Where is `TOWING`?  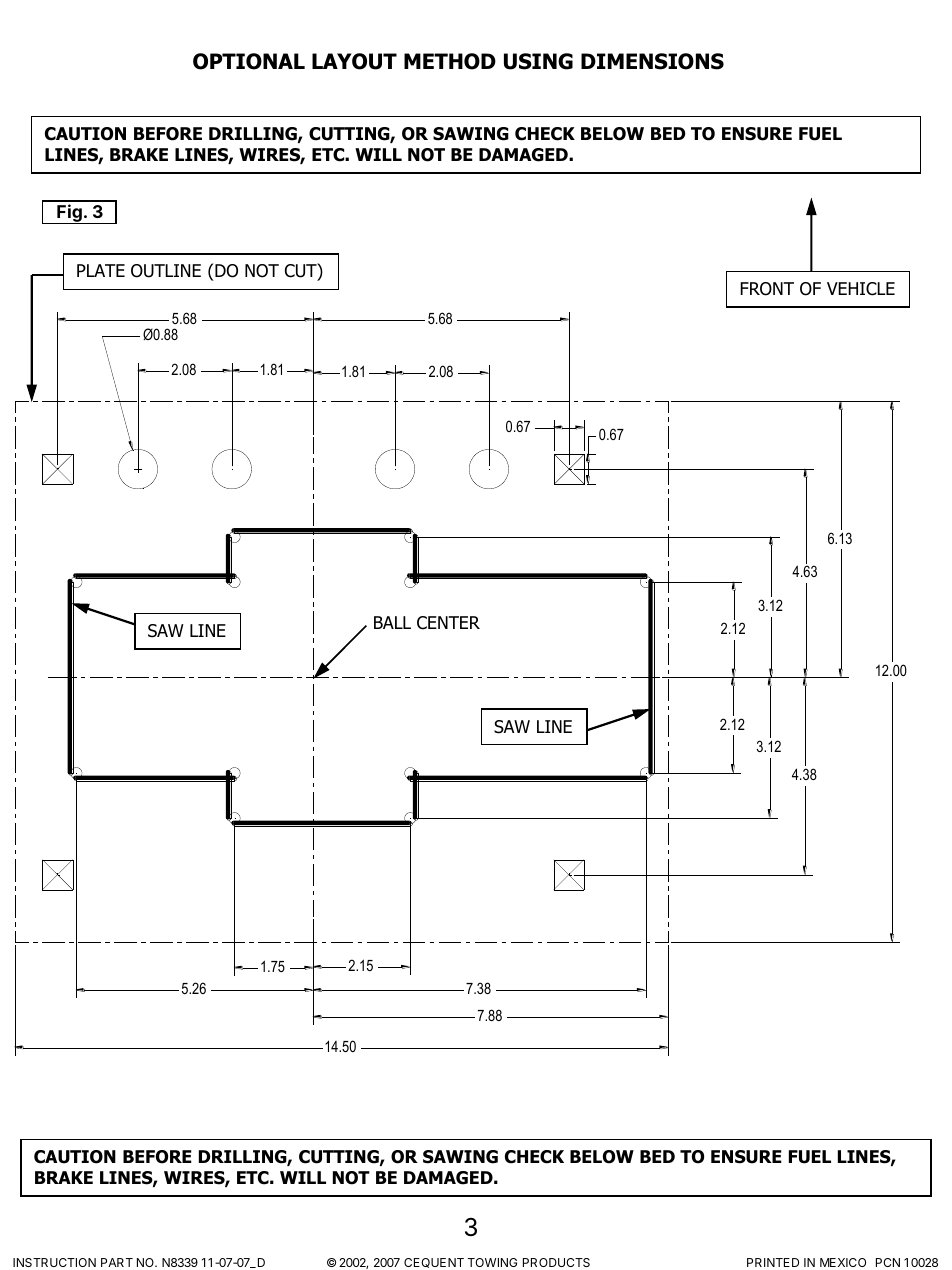
TOWING is located at coordinates (492, 1262).
